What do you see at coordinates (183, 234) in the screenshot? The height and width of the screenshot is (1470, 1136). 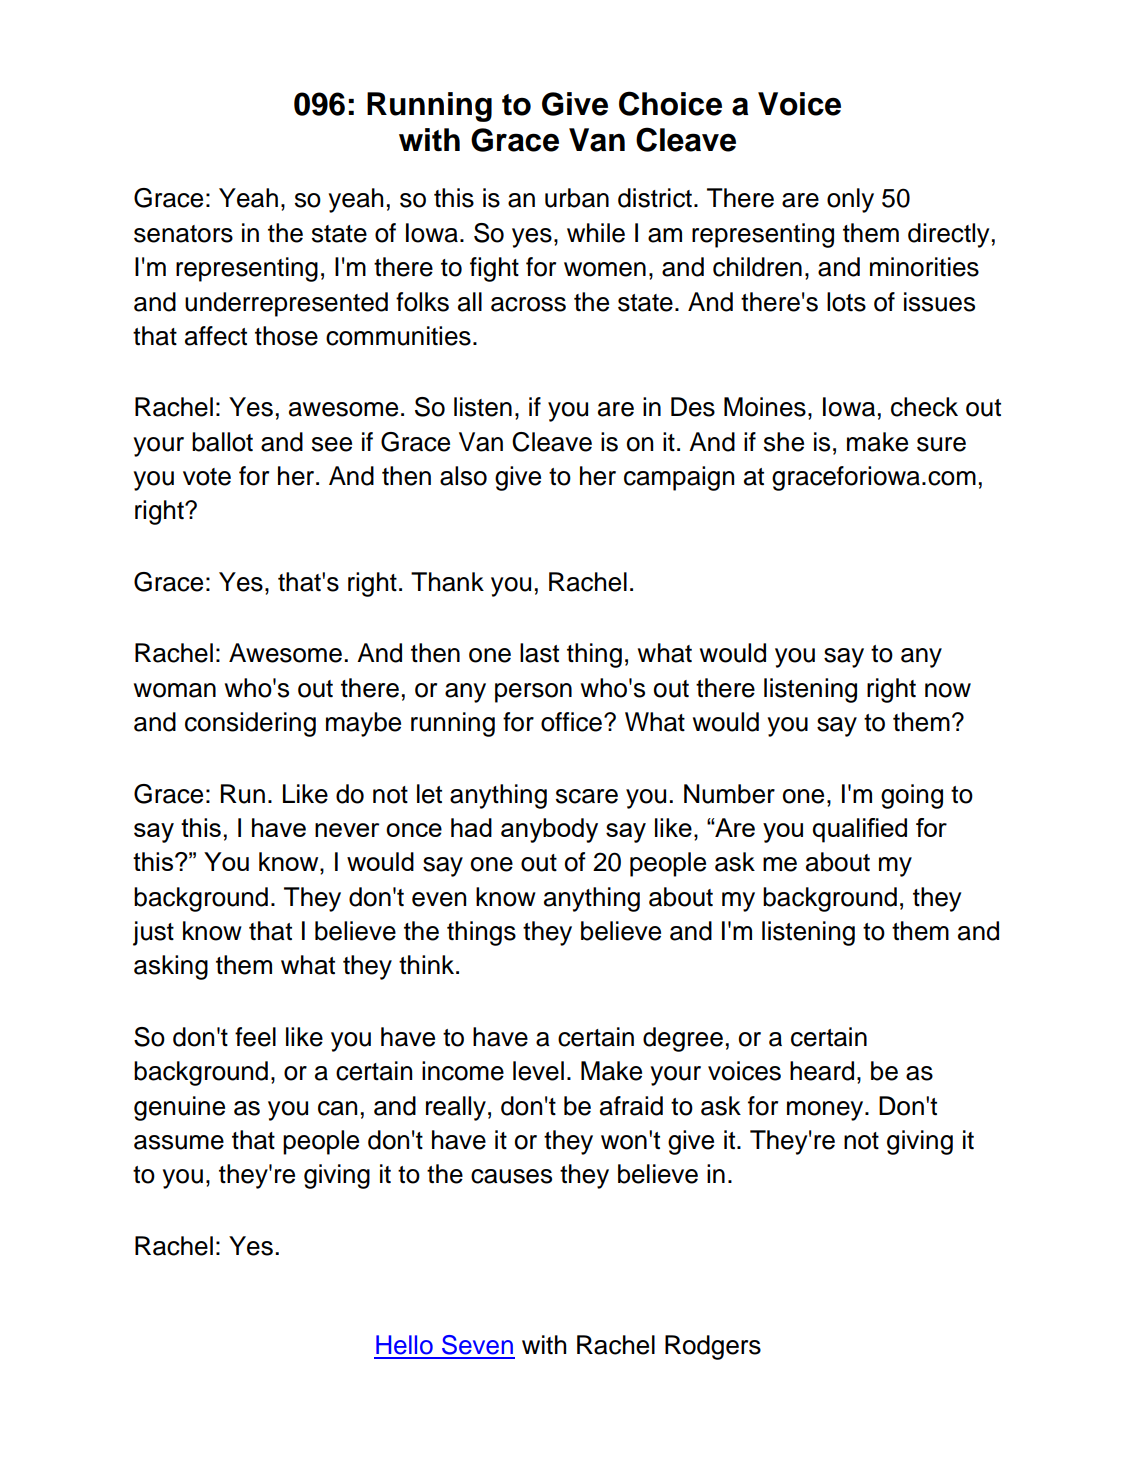 I see `senators` at bounding box center [183, 234].
